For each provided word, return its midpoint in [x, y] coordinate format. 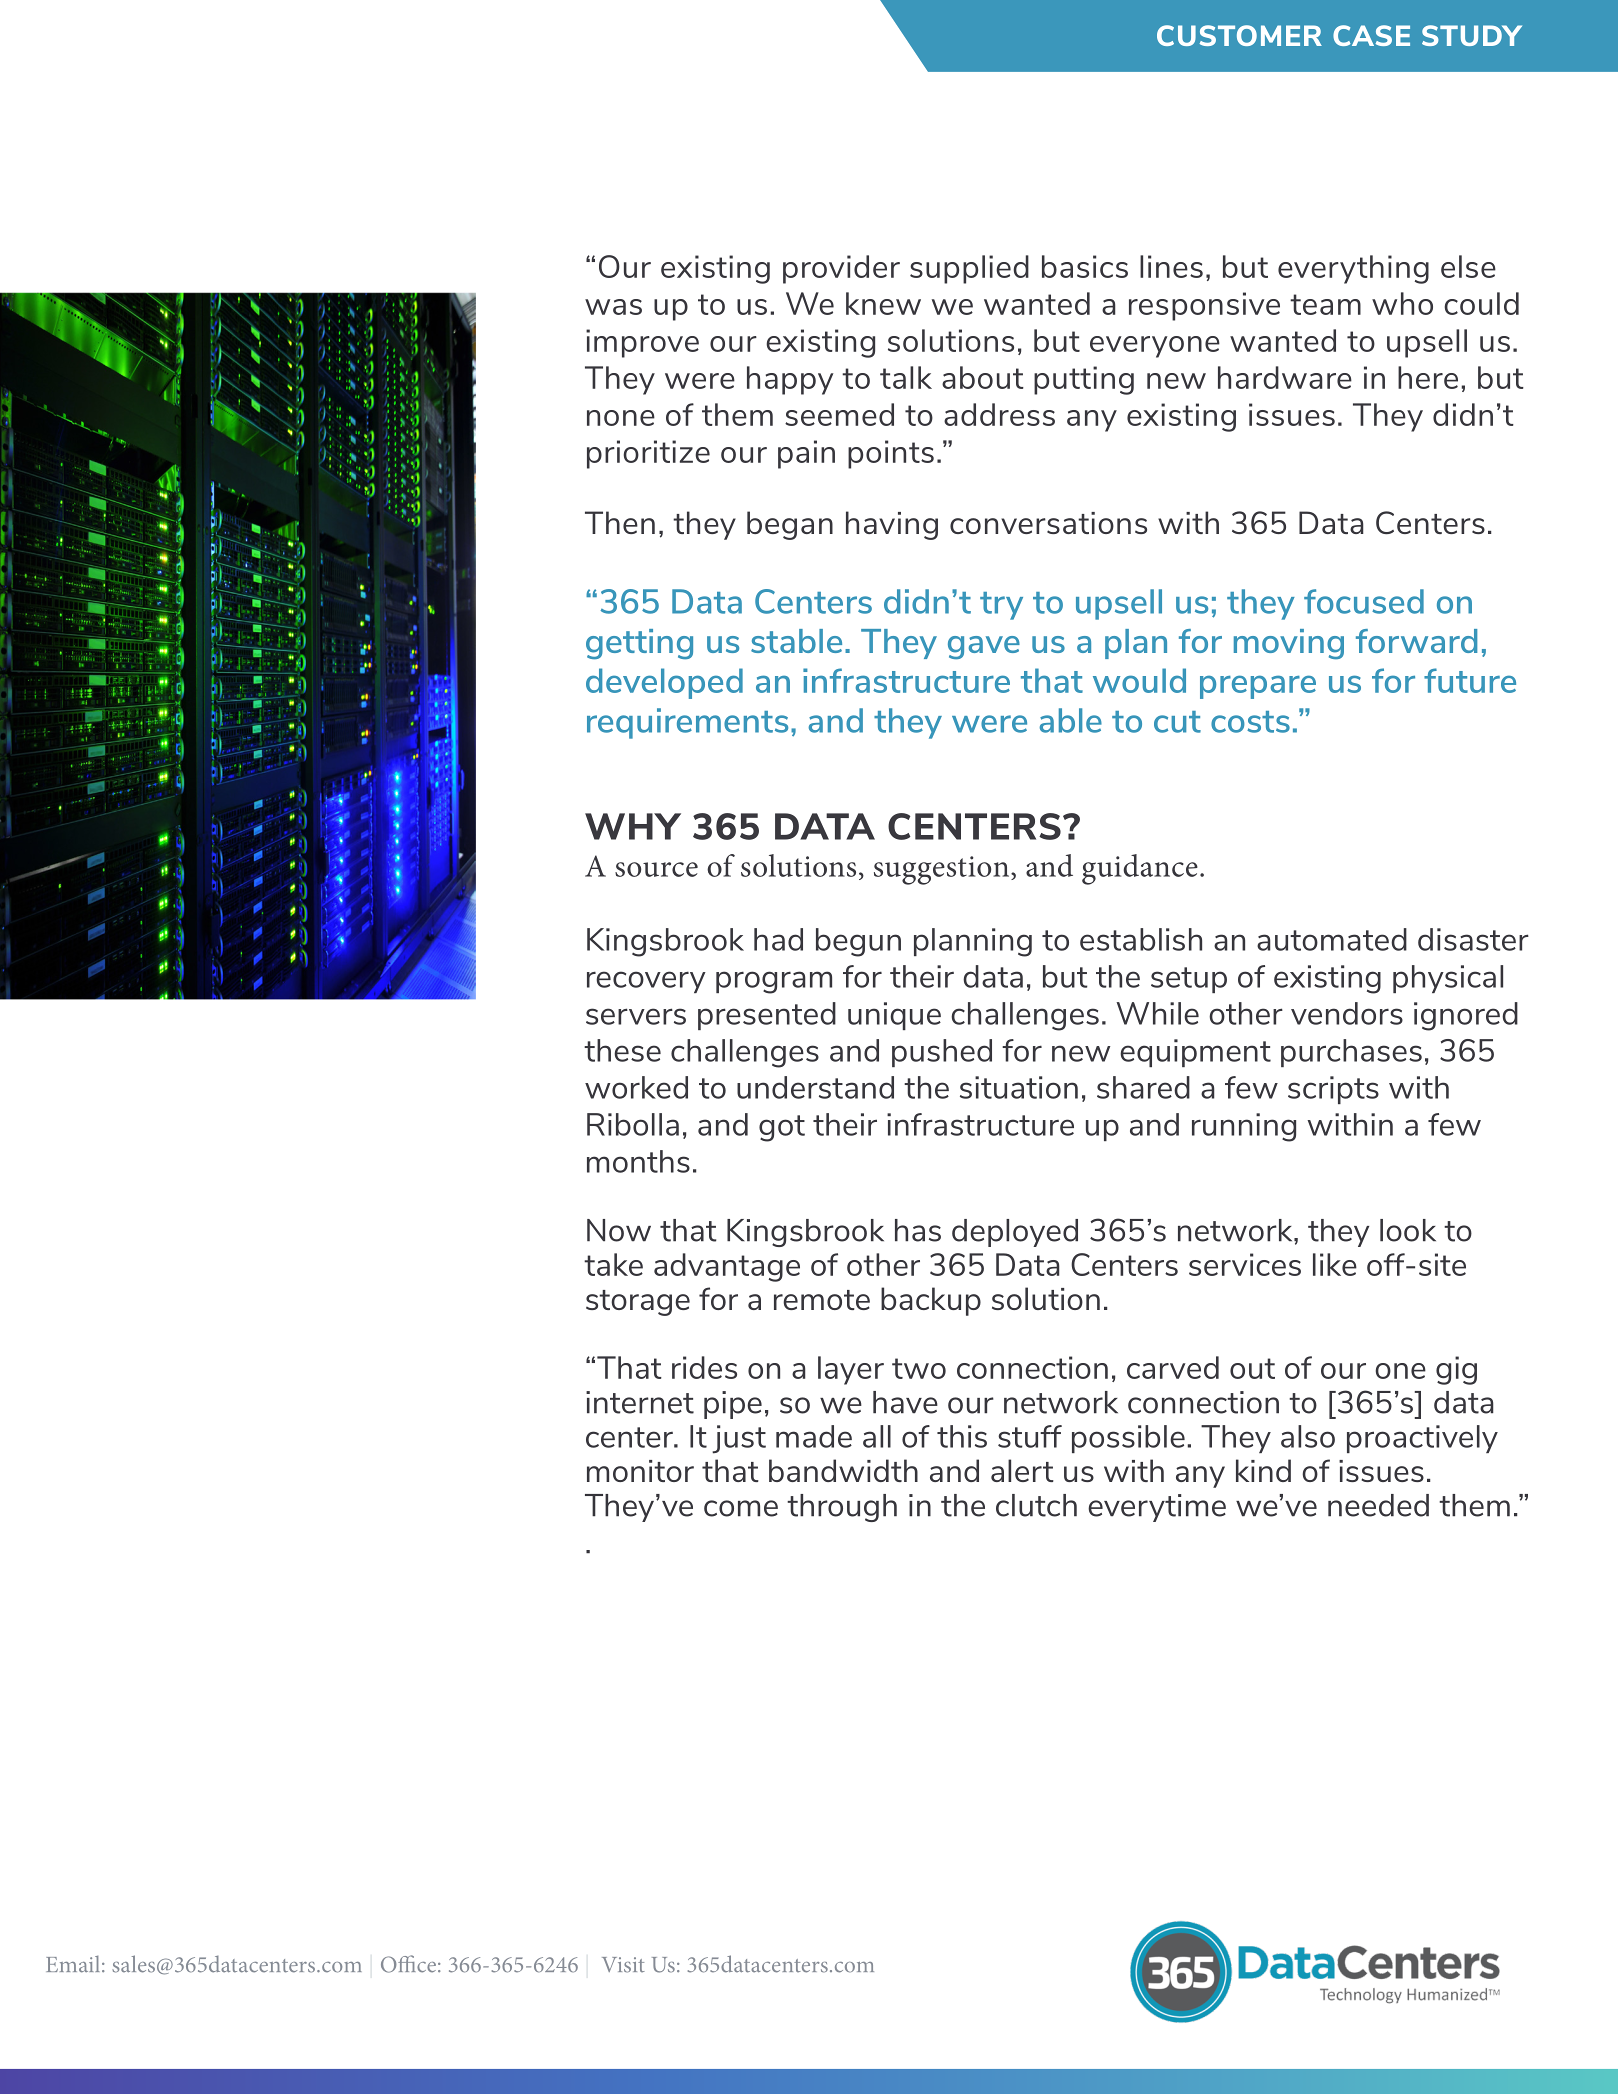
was [613, 307]
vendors [1347, 1013]
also [1308, 1436]
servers [636, 1016]
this [962, 1436]
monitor [640, 1471]
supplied [969, 269]
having [892, 525]
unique [894, 1016]
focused [1364, 601]
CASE [1371, 35]
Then [620, 522]
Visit [623, 1965]
